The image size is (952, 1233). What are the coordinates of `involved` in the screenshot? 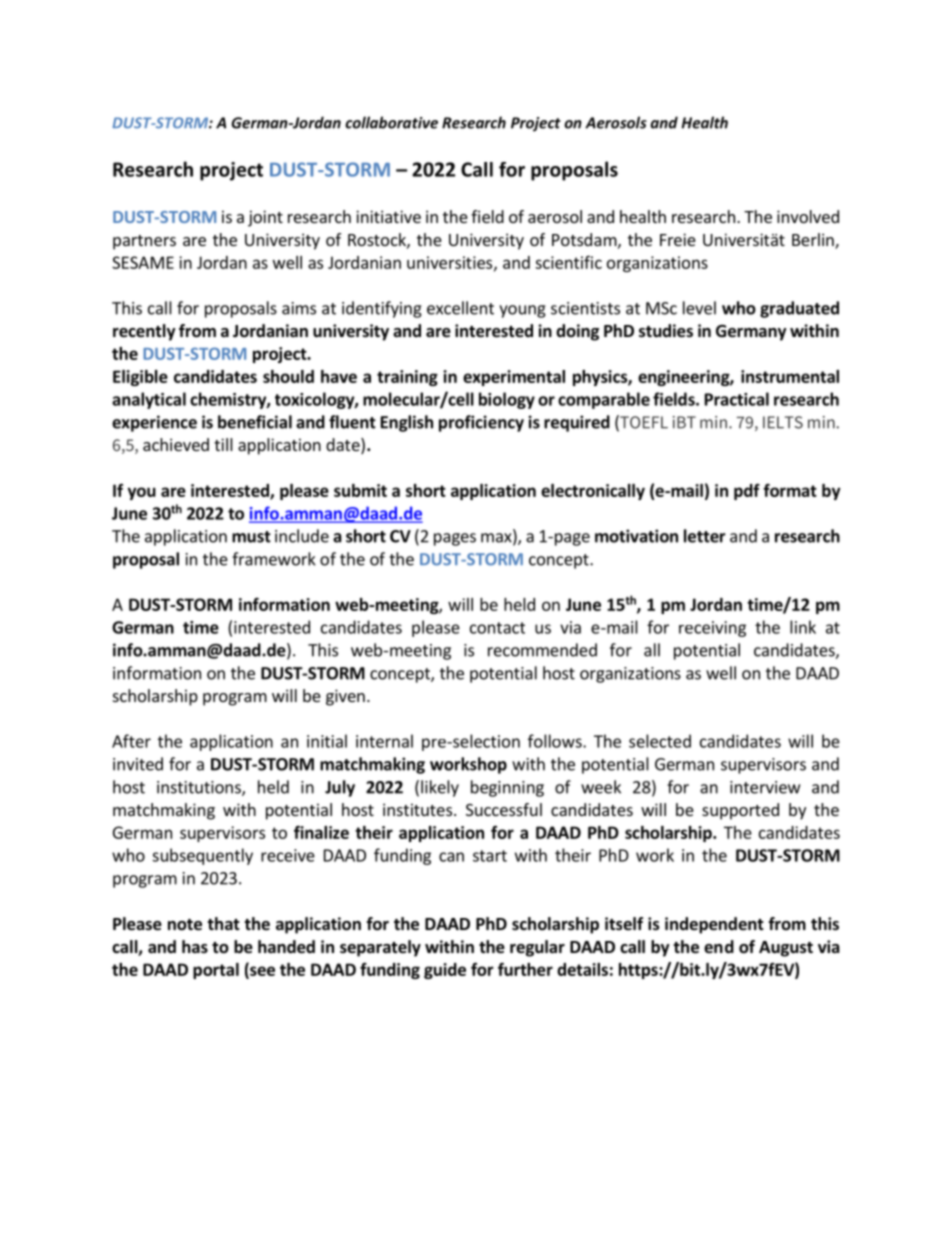 It's located at (808, 216).
